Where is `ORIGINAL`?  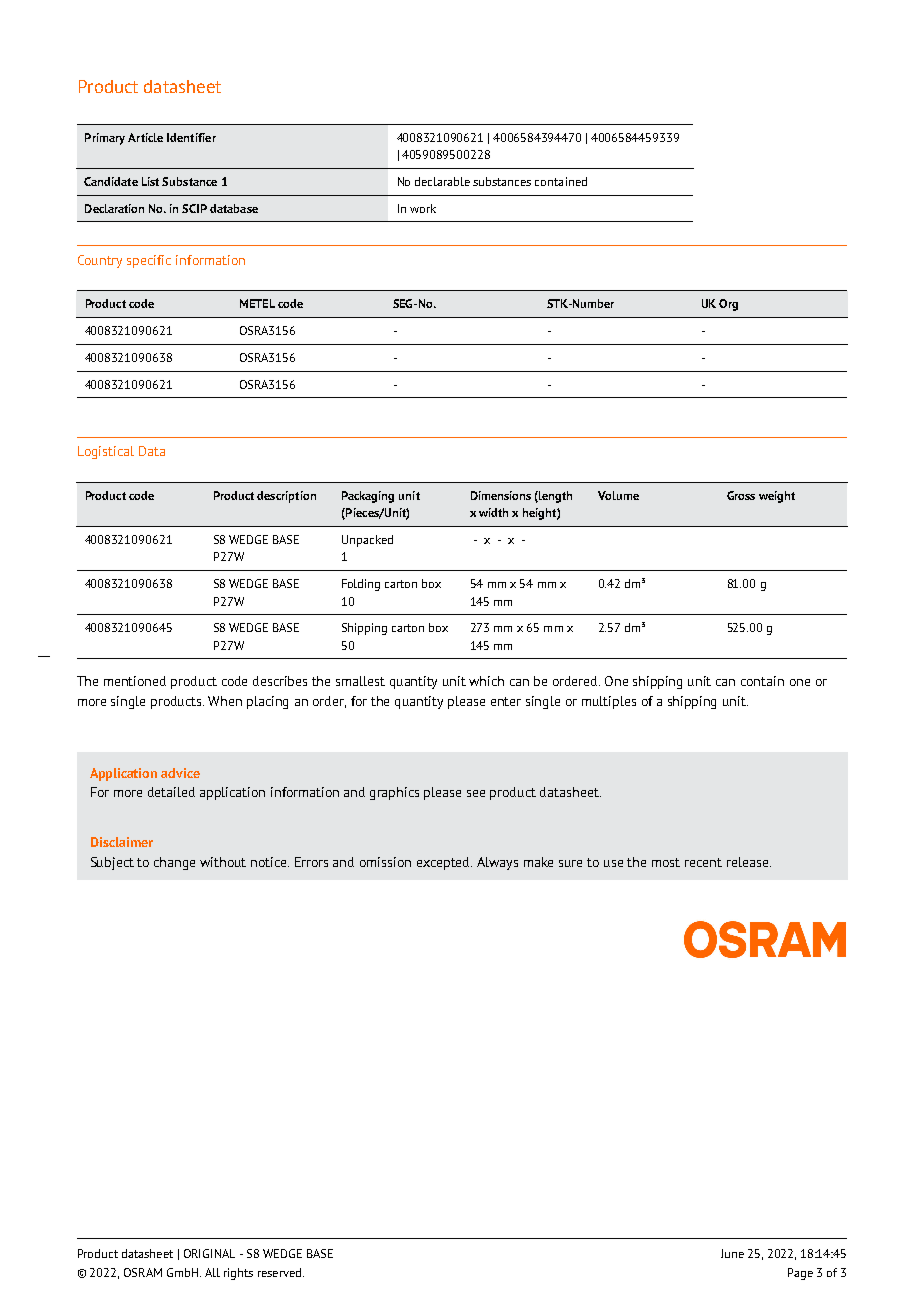 ORIGINAL is located at coordinates (209, 1253).
